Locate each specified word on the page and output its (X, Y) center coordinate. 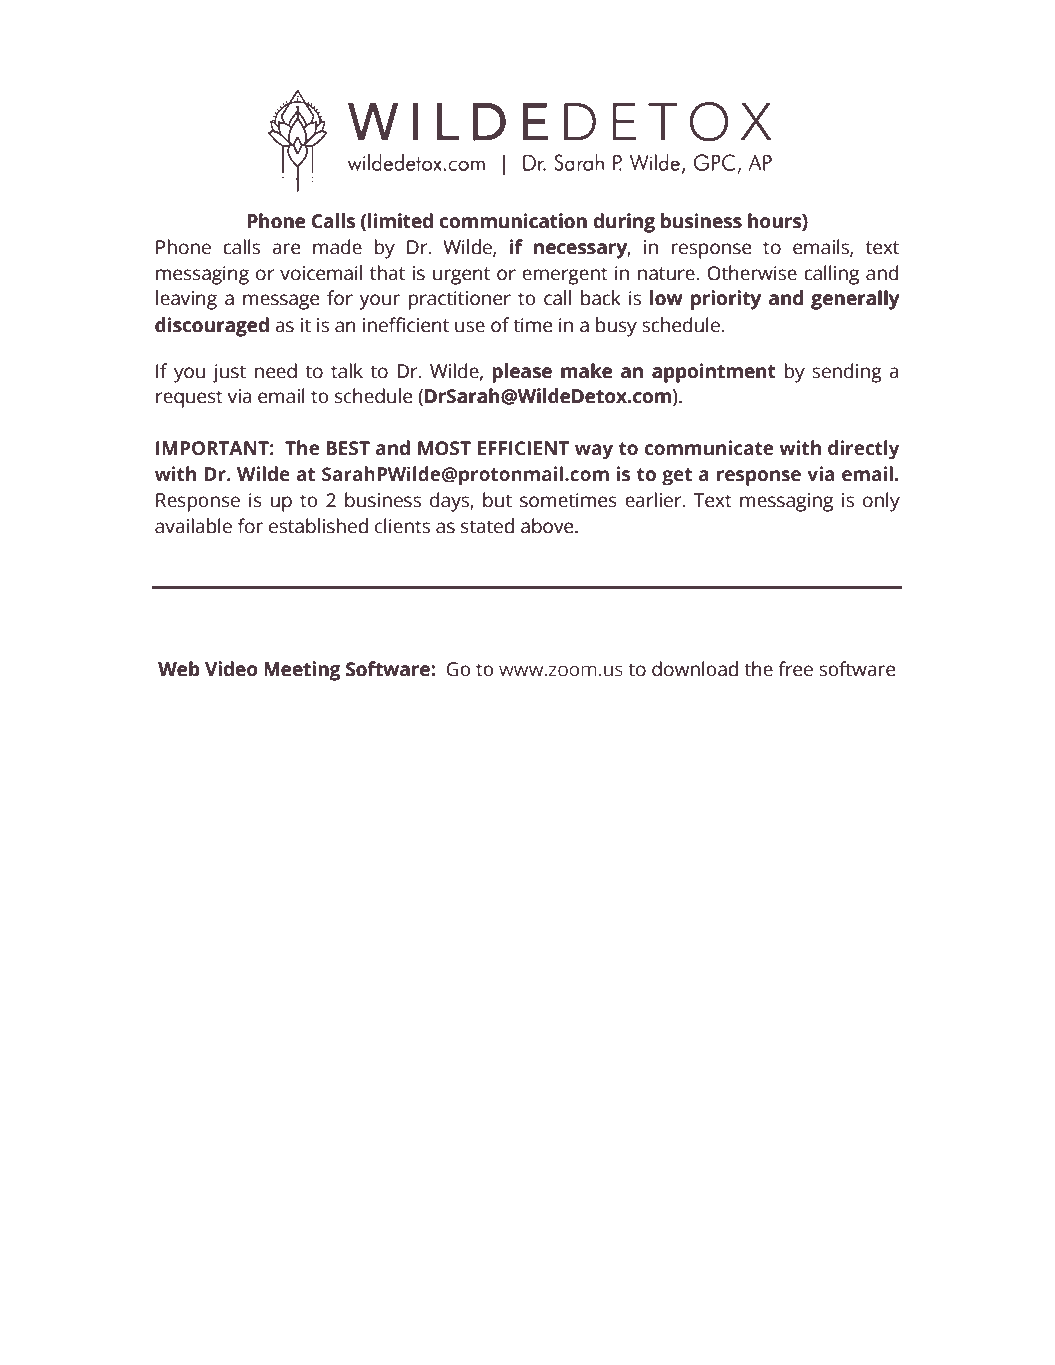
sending (847, 373)
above (548, 526)
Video (231, 669)
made (337, 247)
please (522, 373)
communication (513, 221)
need (276, 371)
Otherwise (752, 273)
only (881, 502)
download (695, 669)
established (318, 526)
